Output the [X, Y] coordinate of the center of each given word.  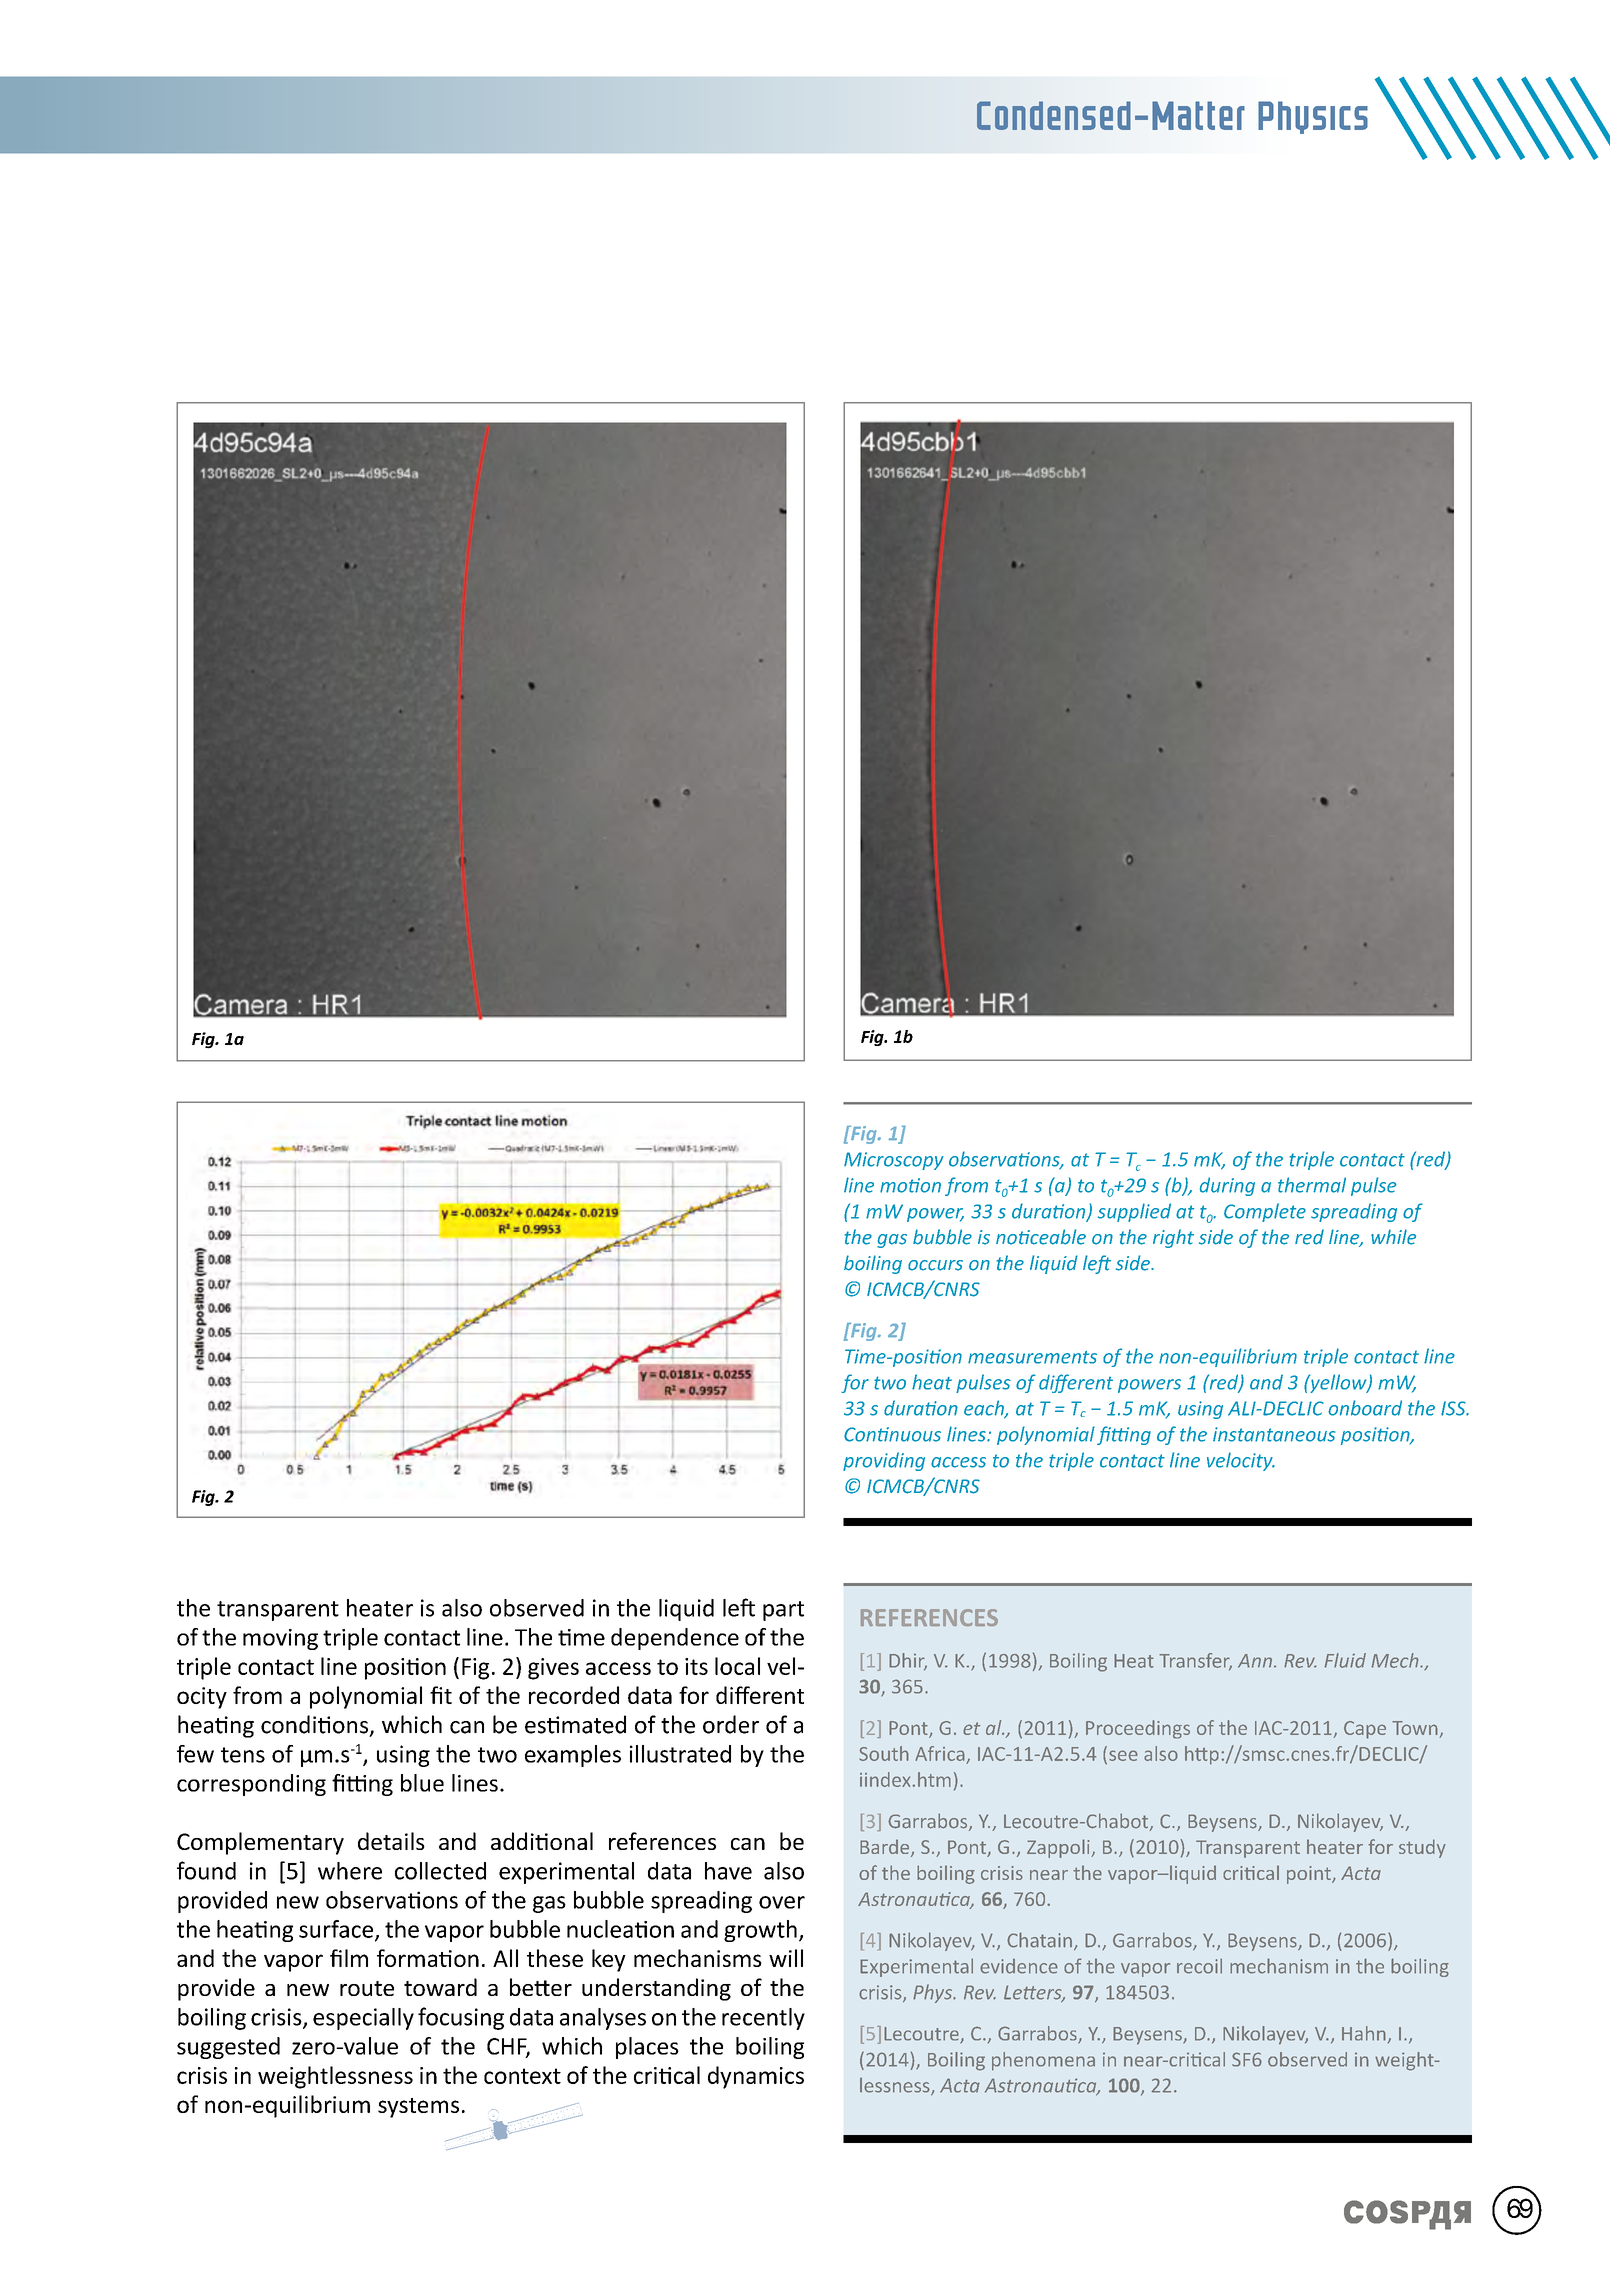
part [783, 1611]
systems [418, 2108]
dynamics [756, 2077]
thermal [1312, 1185]
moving [280, 1639]
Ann [1255, 1661]
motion [910, 1185]
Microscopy [894, 1161]
